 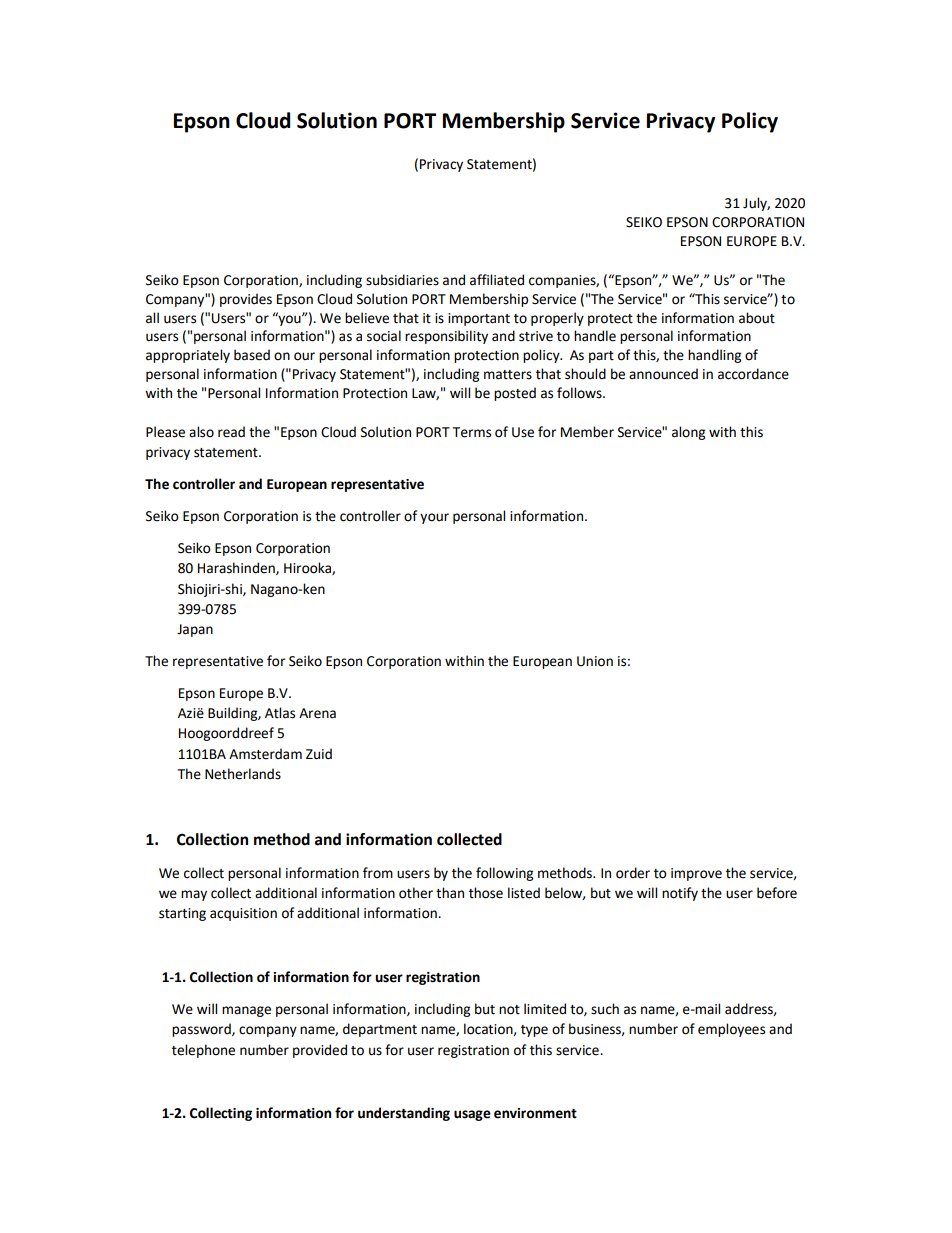 I want to click on Netherlands, so click(x=243, y=774).
